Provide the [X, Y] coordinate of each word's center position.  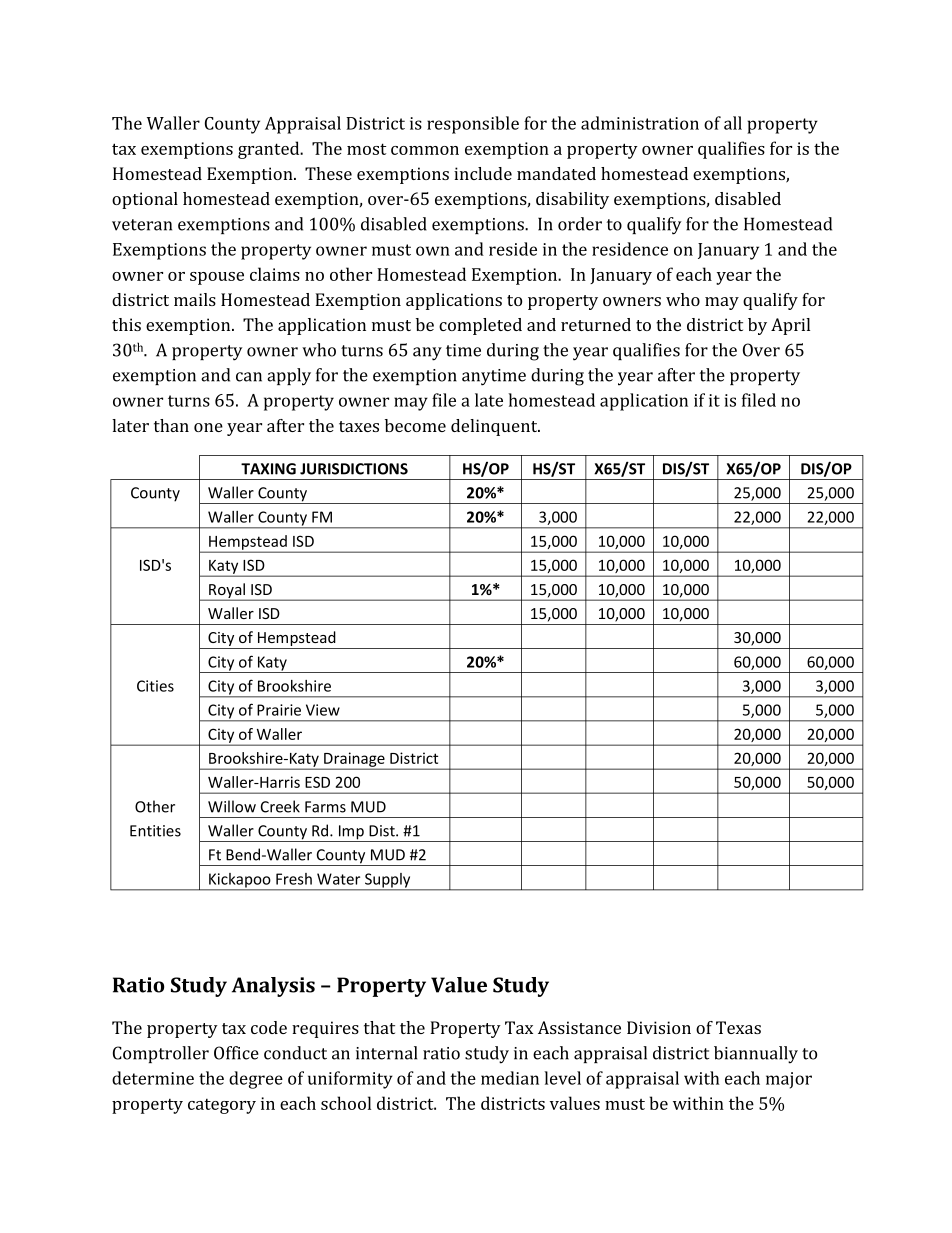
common [425, 150]
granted [270, 150]
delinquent [495, 427]
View [323, 710]
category [222, 1106]
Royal [227, 592]
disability [572, 200]
